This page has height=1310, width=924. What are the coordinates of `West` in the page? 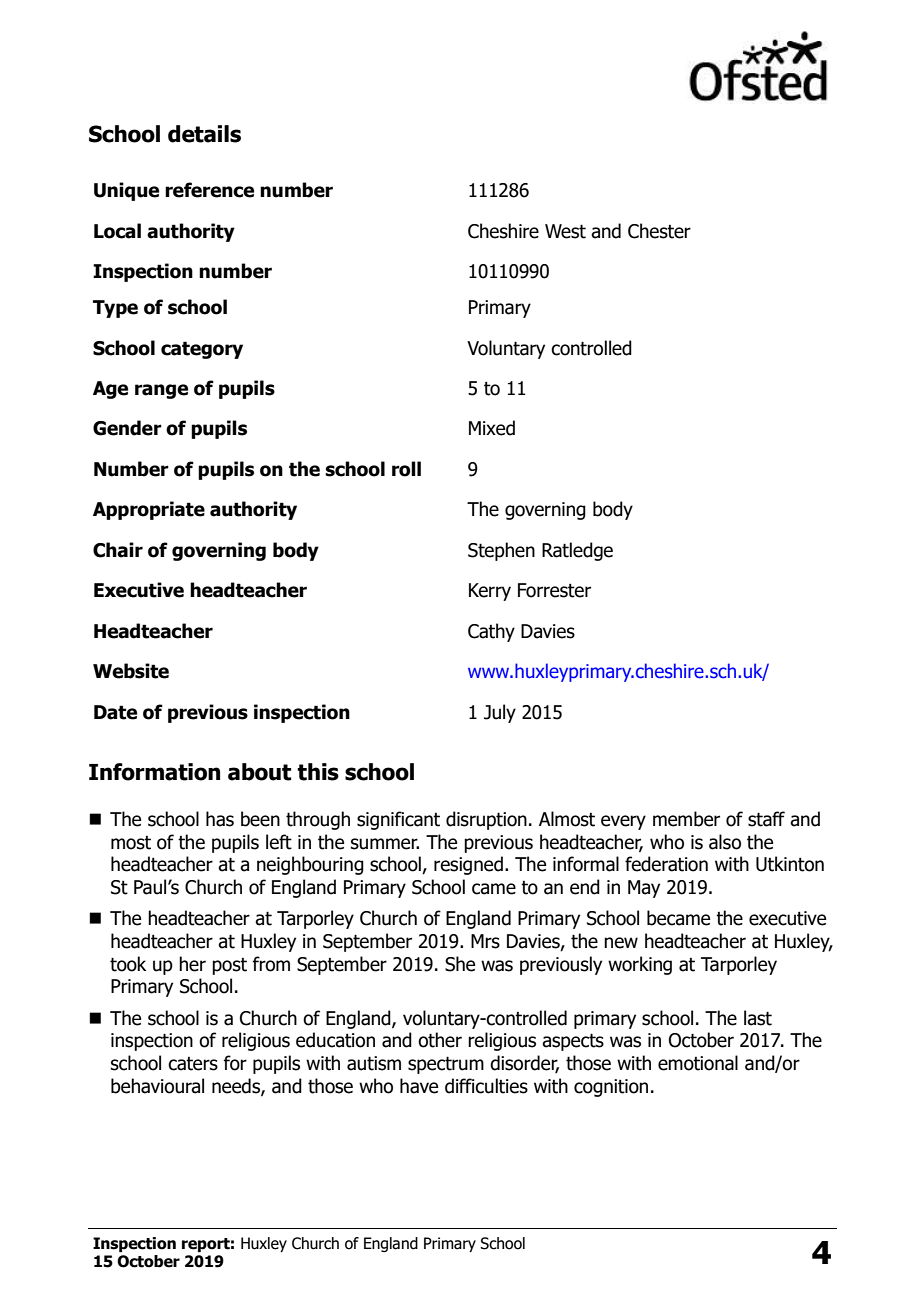 It's located at (565, 231).
